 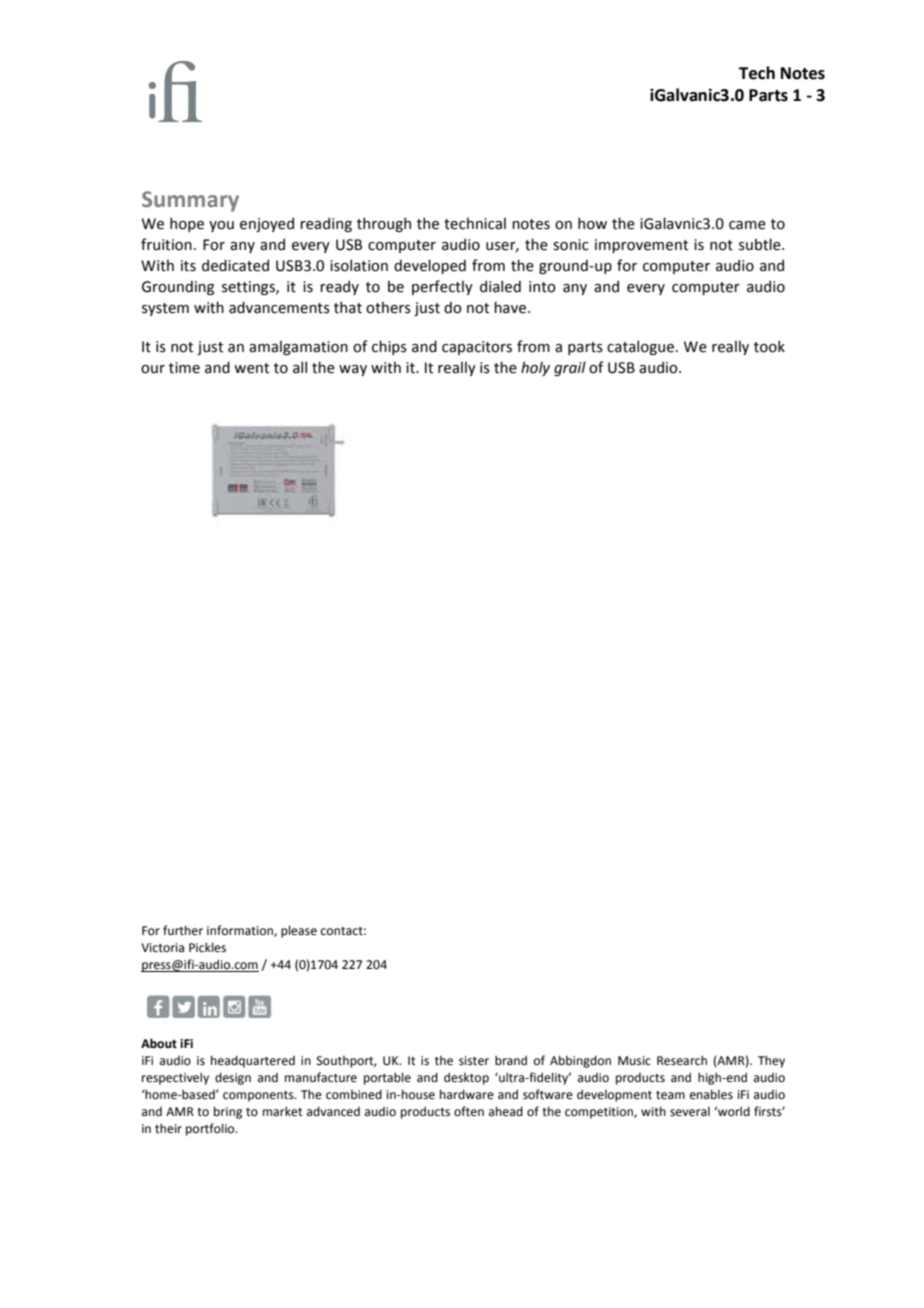 I want to click on grail, so click(x=570, y=368).
